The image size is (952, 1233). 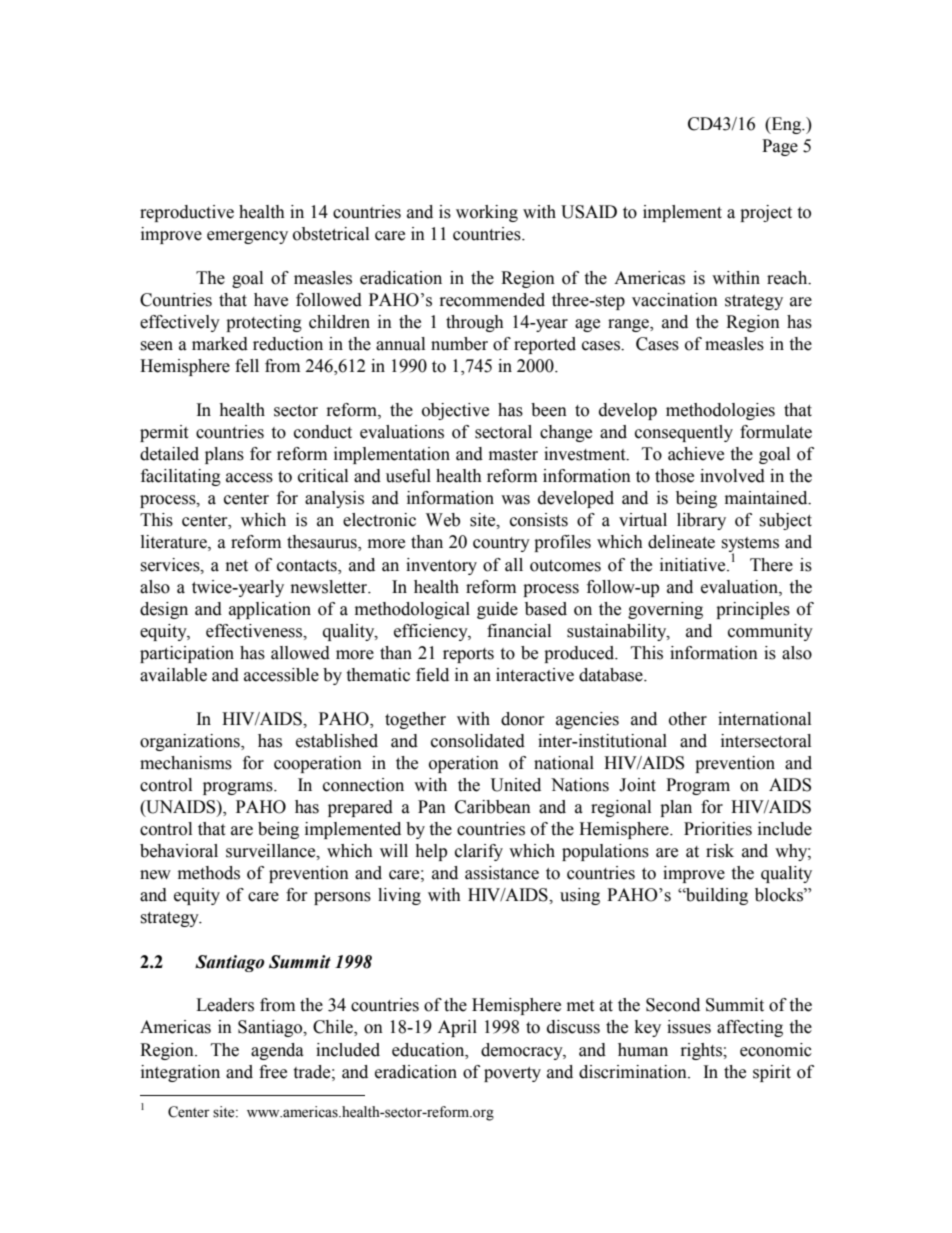 I want to click on organizations, so click(x=191, y=742).
